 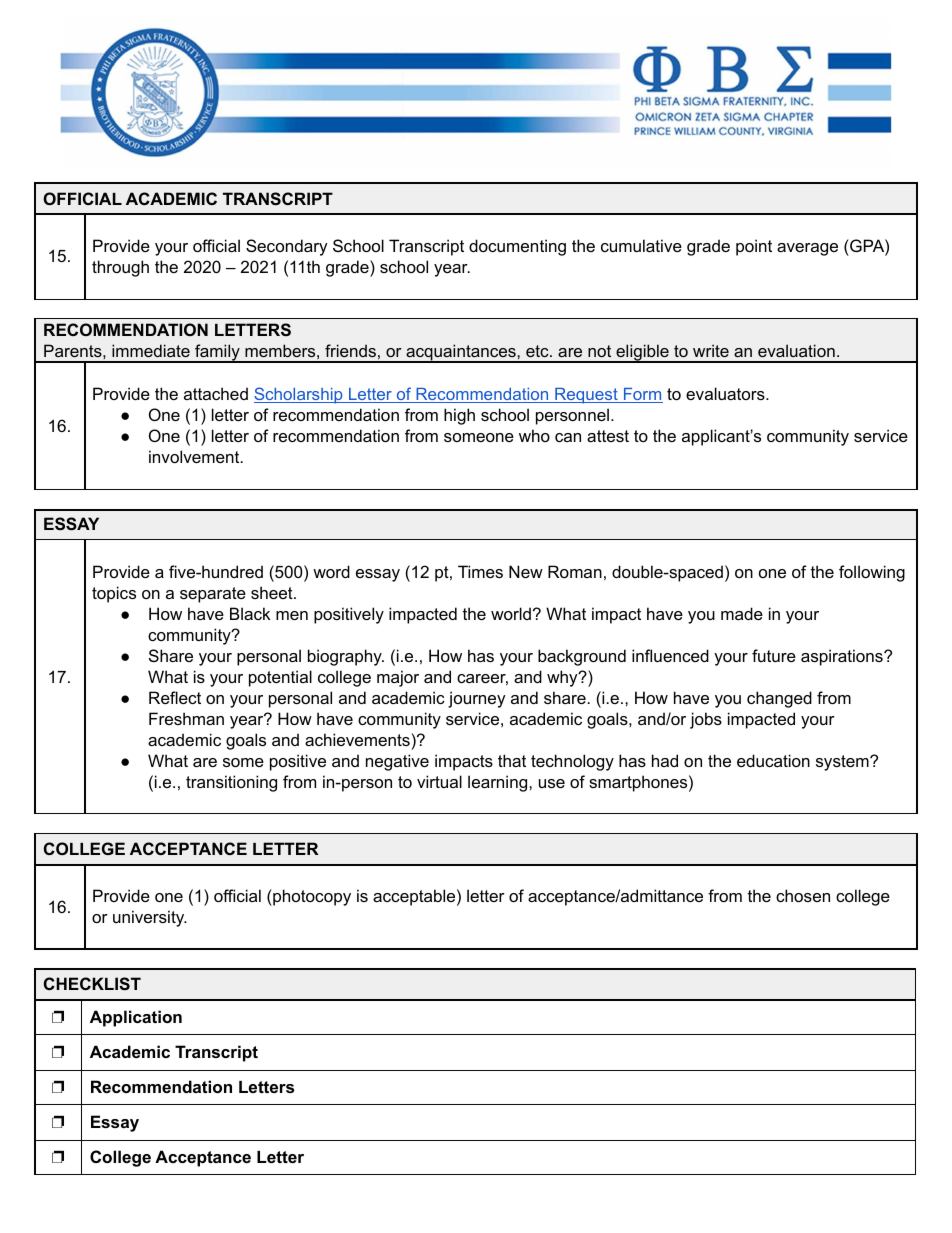 I want to click on following, so click(x=872, y=573).
